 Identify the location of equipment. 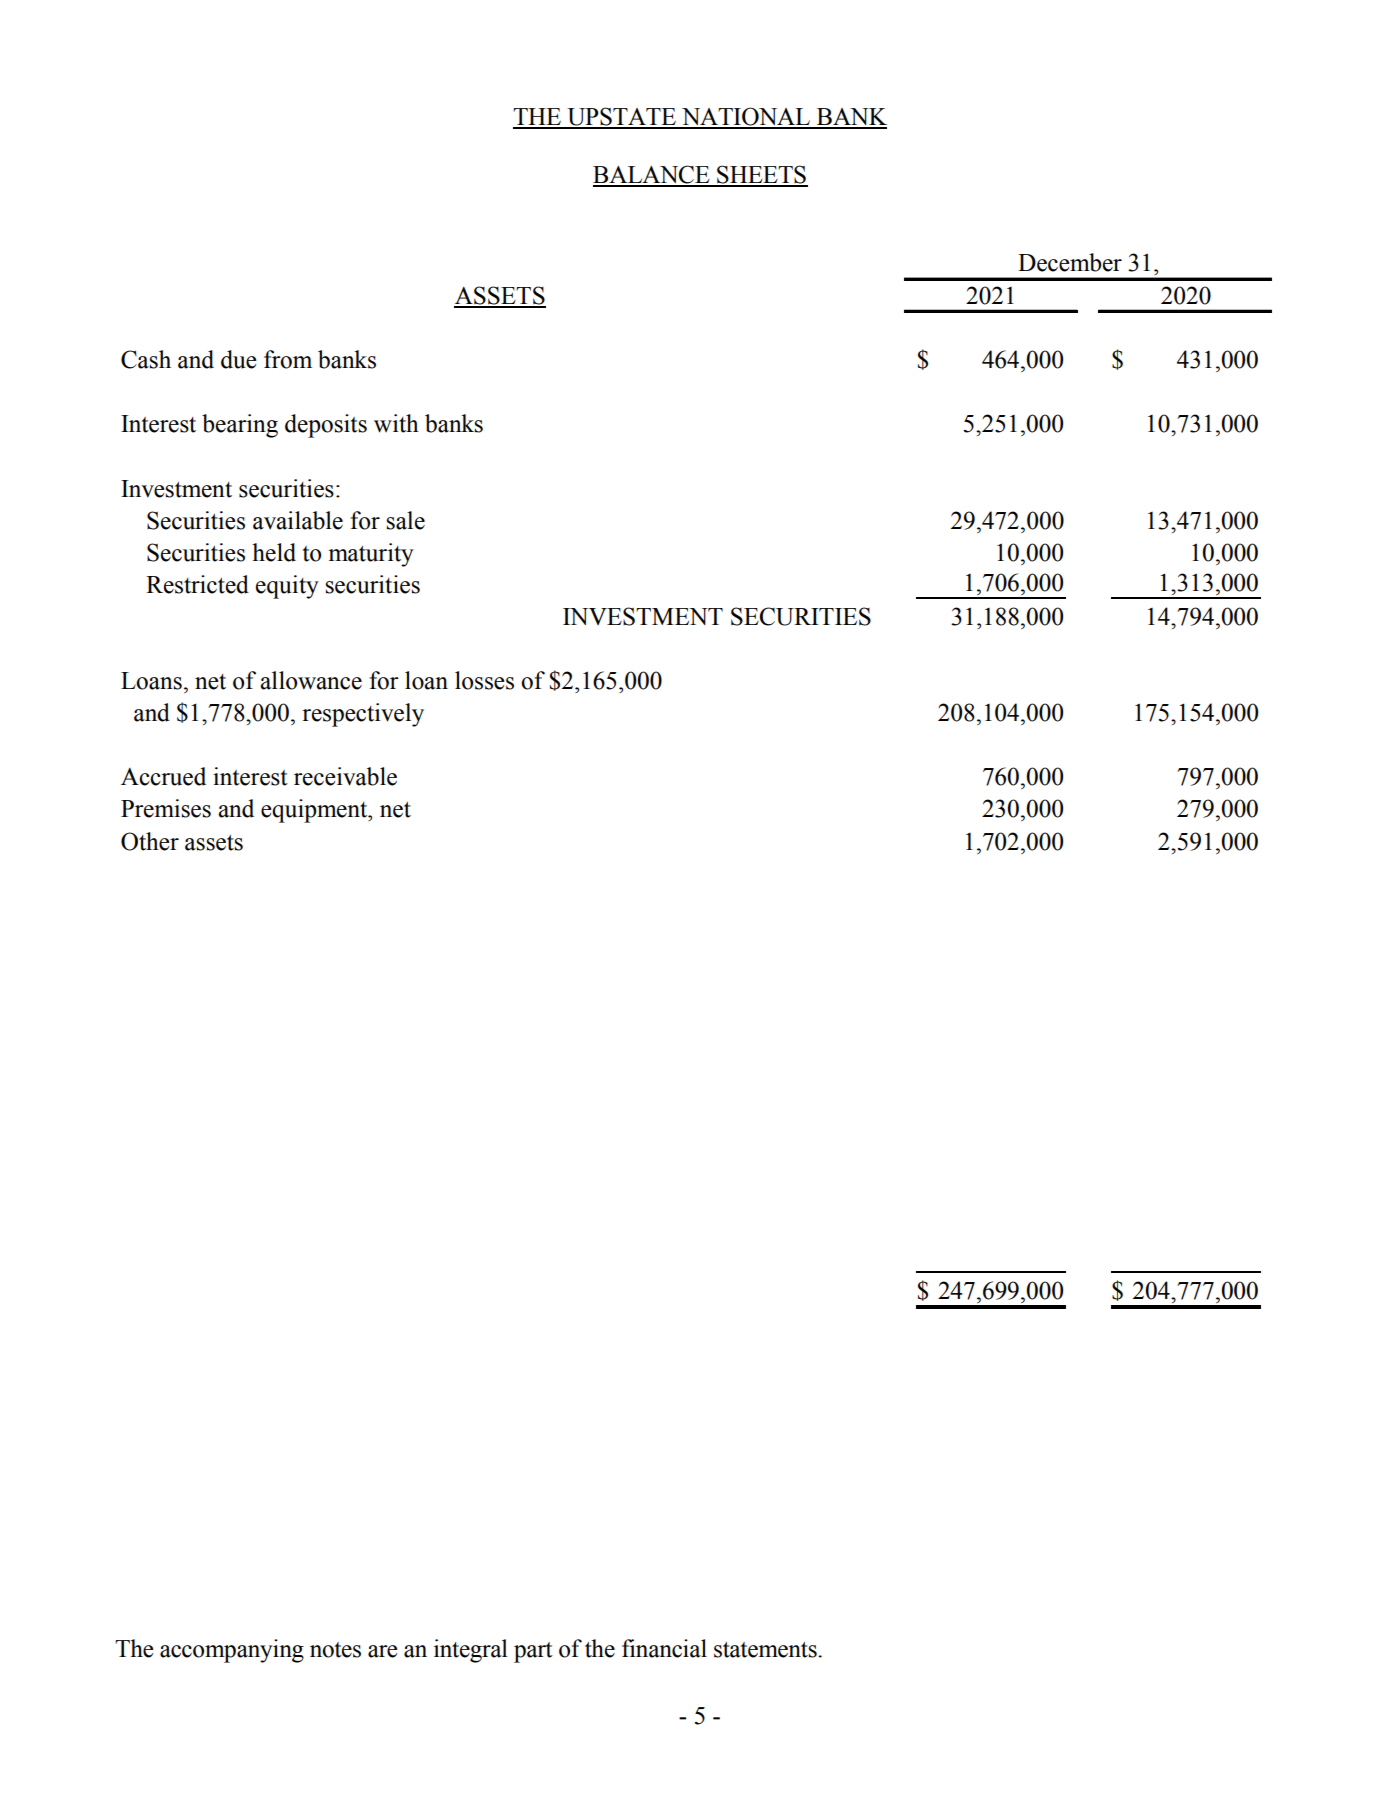
(315, 811).
